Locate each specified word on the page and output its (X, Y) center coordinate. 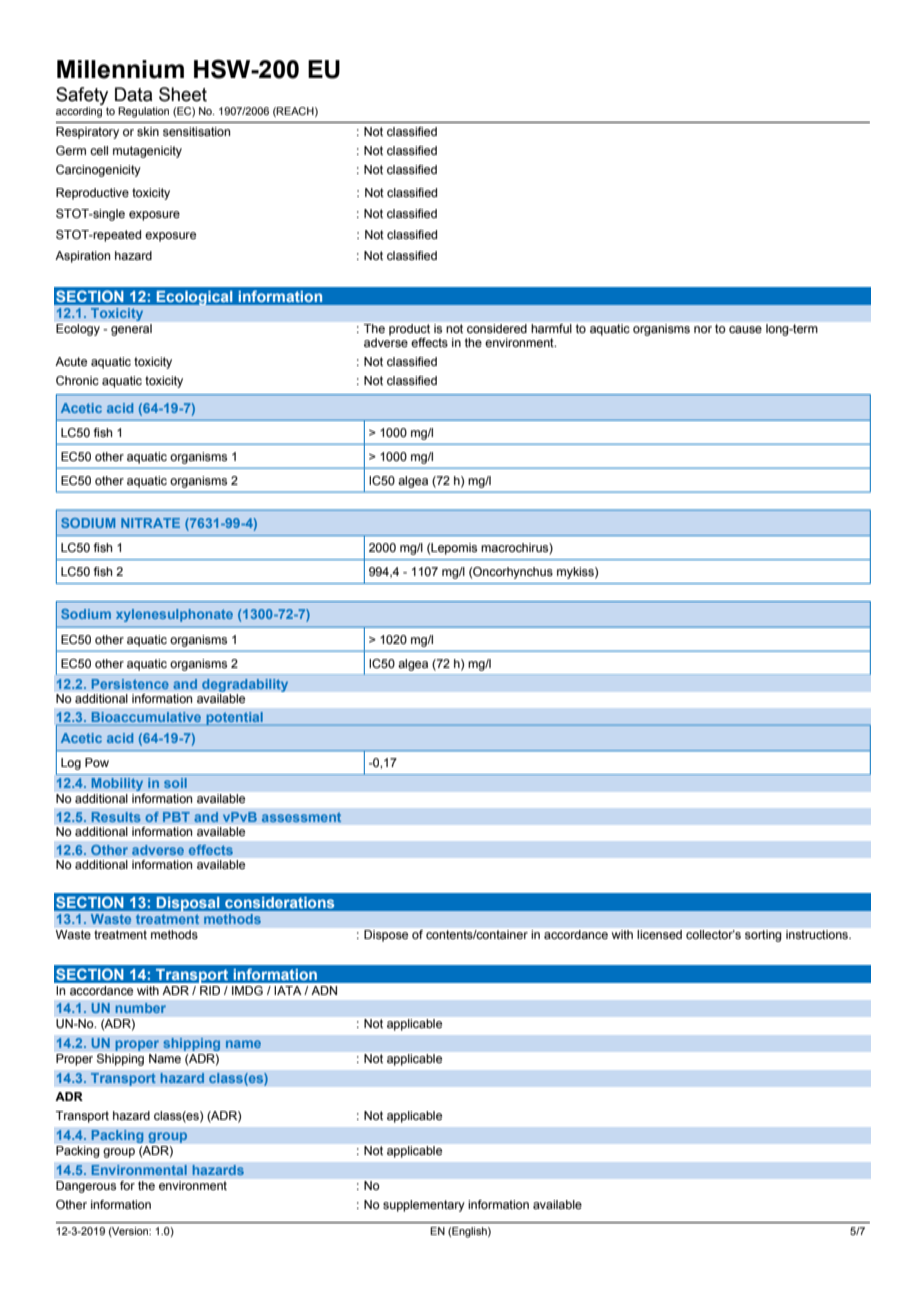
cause (745, 329)
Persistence (130, 684)
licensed (659, 934)
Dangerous (86, 1187)
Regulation (143, 112)
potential (234, 719)
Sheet (183, 94)
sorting (763, 936)
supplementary (424, 1206)
